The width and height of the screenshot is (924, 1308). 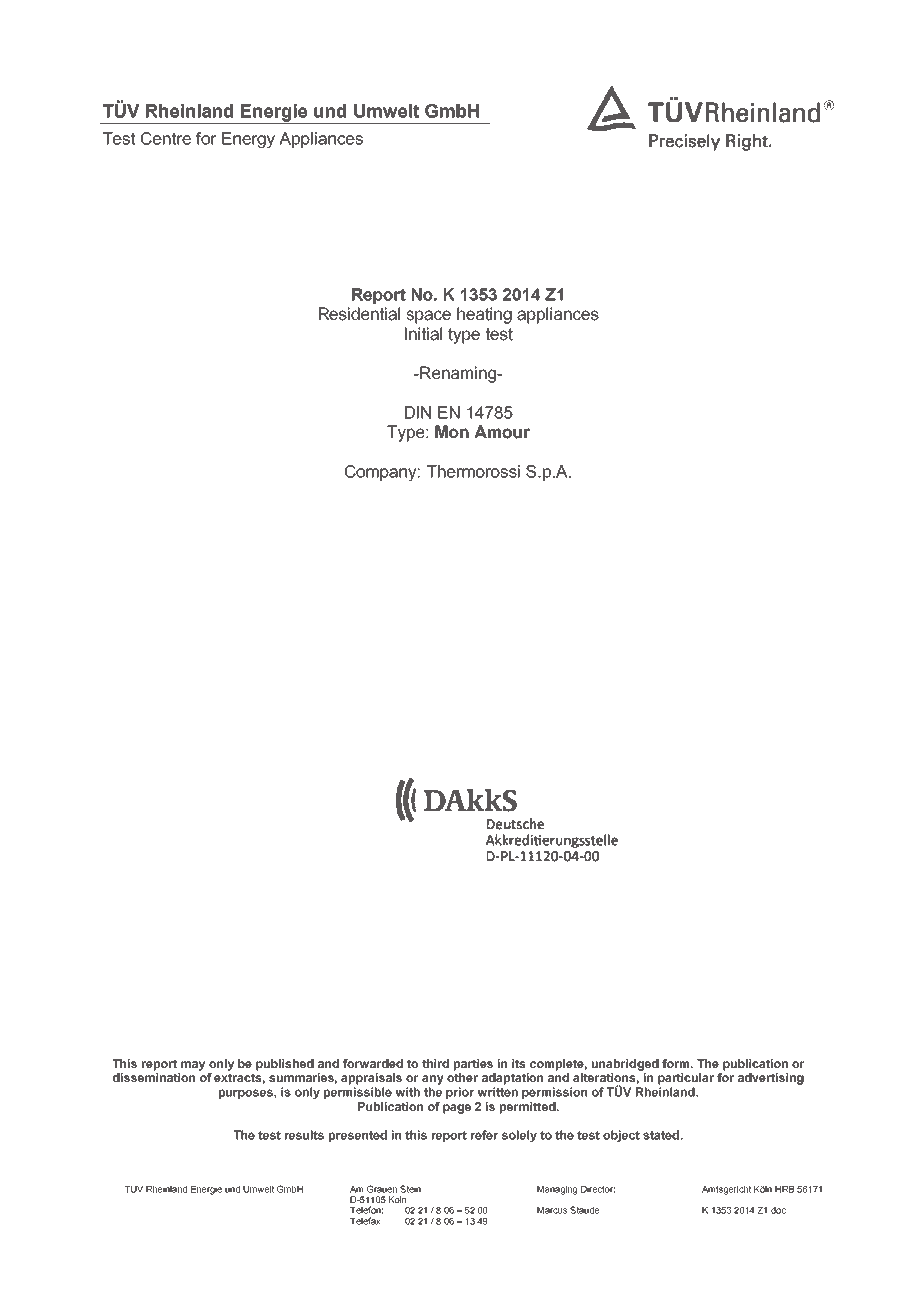 I want to click on form, so click(x=677, y=1063).
